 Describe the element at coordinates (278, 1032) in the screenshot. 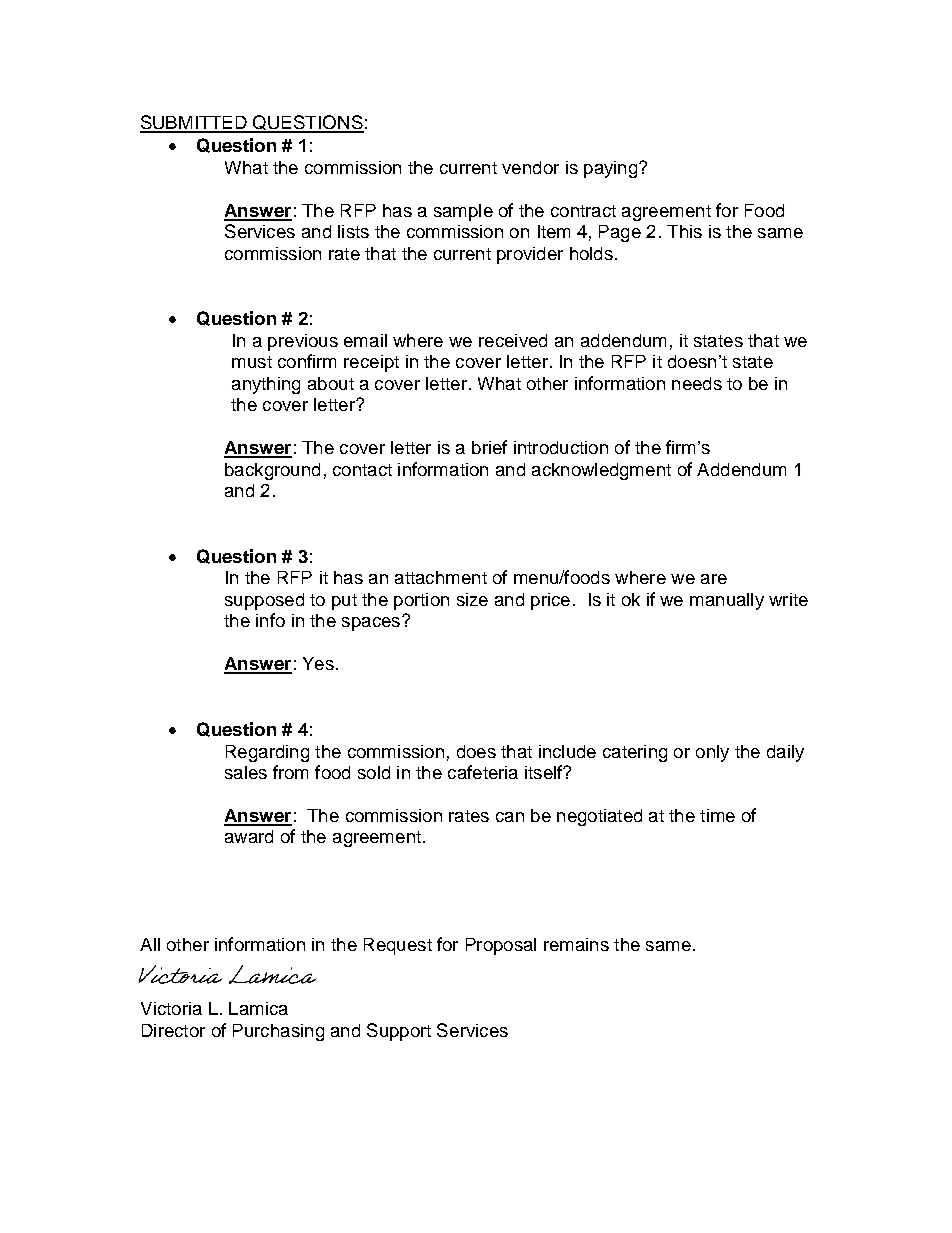

I see `Purchasing` at that location.
